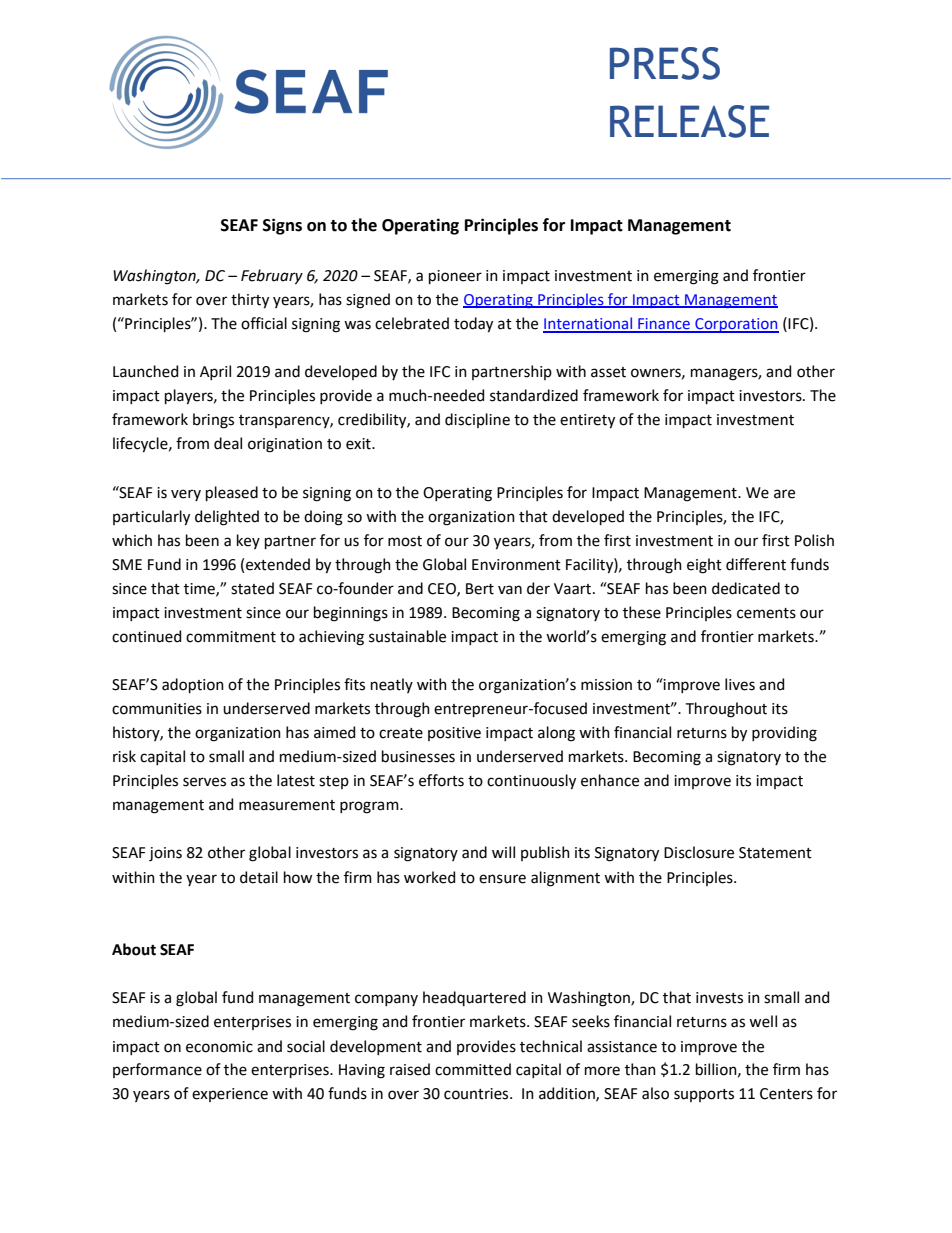  What do you see at coordinates (473, 325) in the document?
I see `today` at bounding box center [473, 325].
